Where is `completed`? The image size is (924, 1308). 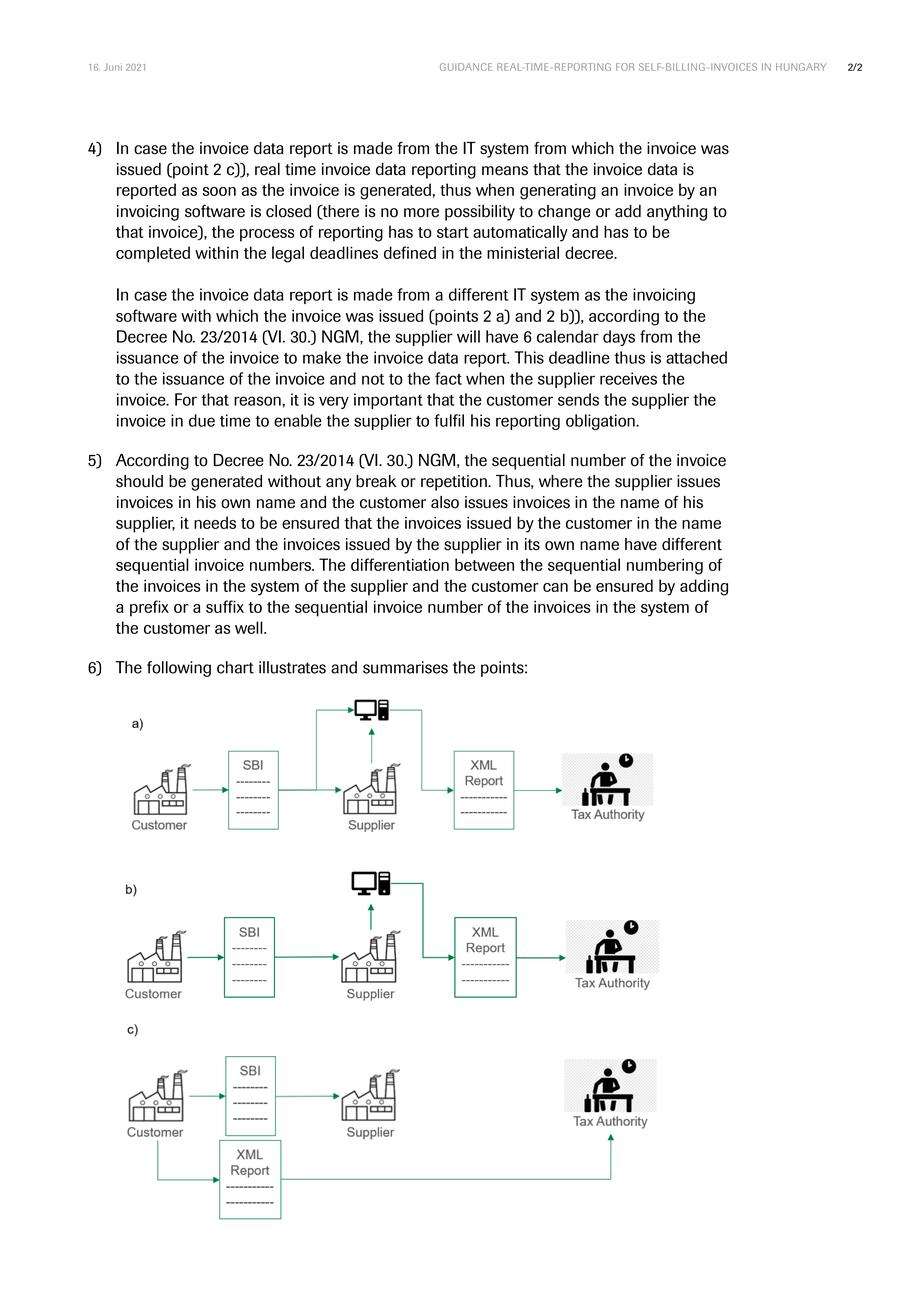
completed is located at coordinates (153, 254).
